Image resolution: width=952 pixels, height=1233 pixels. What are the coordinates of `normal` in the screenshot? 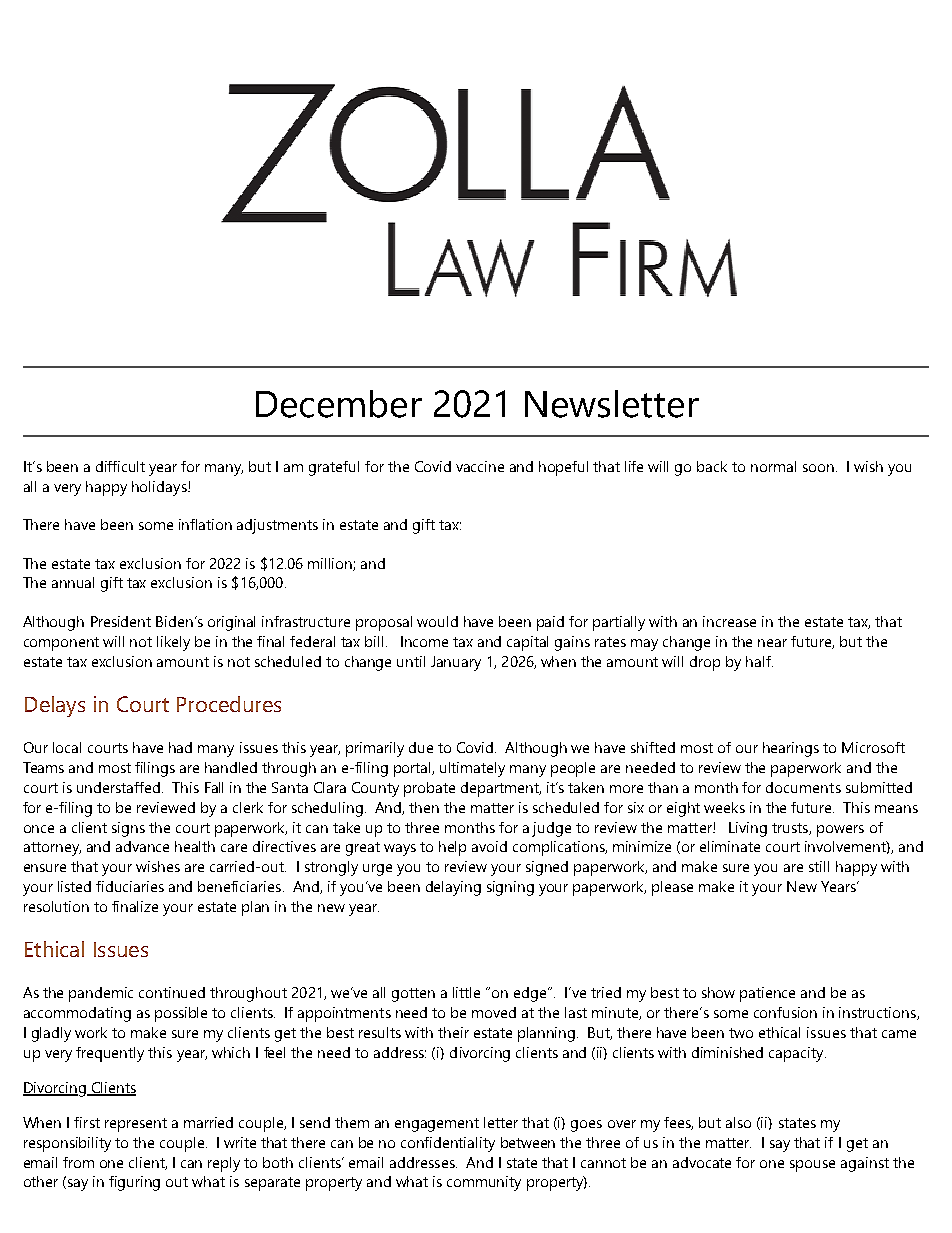 It's located at (773, 466).
